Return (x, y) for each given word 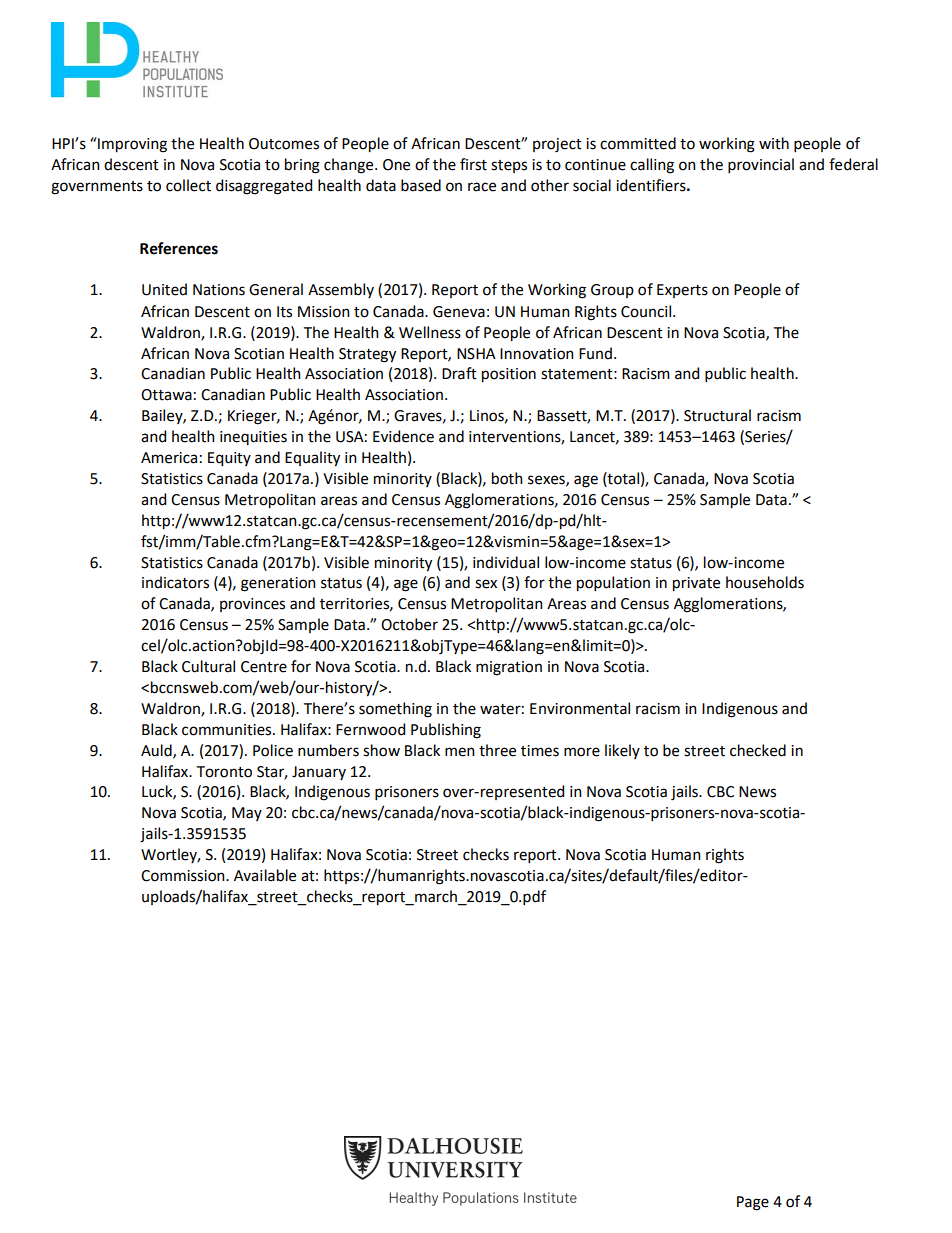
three (497, 750)
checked (758, 750)
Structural (717, 415)
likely (622, 751)
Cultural (208, 666)
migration (509, 668)
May (247, 814)
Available (265, 875)
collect (188, 185)
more (582, 752)
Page (753, 1203)
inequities (253, 438)
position (509, 375)
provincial (761, 165)
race (482, 187)
